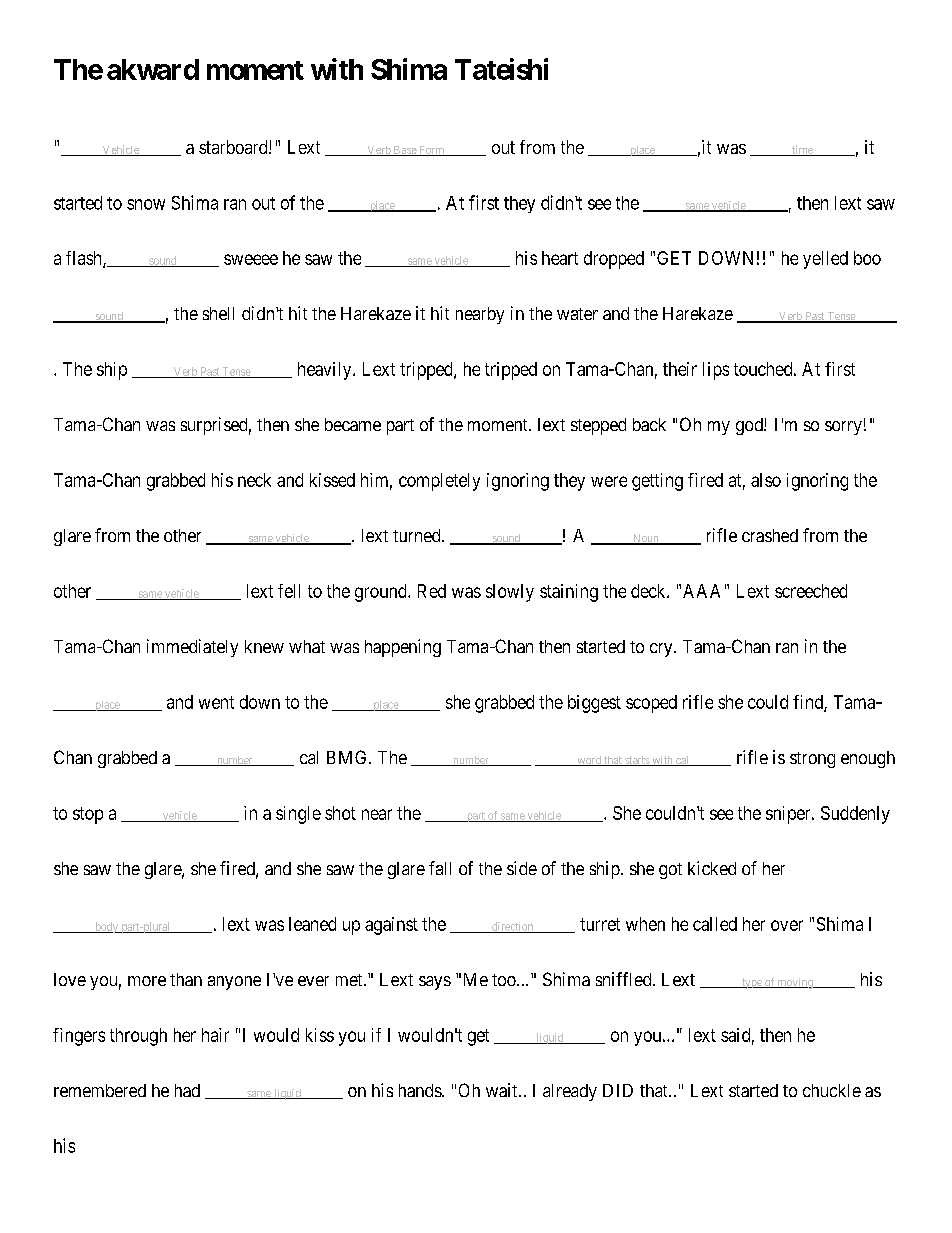  What do you see at coordinates (811, 591) in the page?
I see `screeched` at bounding box center [811, 591].
